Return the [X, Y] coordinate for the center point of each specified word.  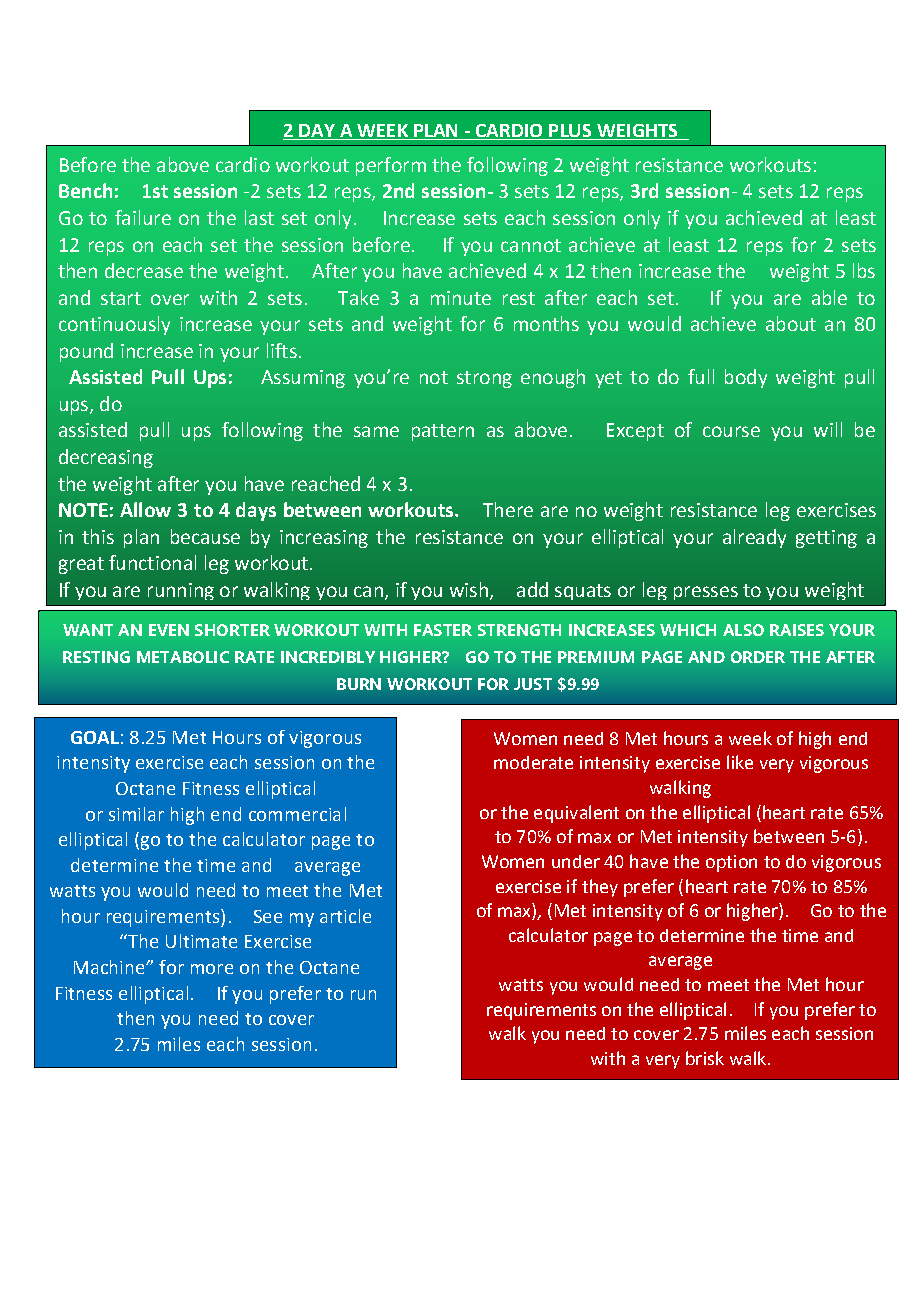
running [181, 591]
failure [143, 217]
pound [86, 352]
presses [706, 593]
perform [391, 166]
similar [136, 814]
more [212, 969]
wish [469, 589]
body [746, 378]
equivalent [576, 814]
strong [484, 379]
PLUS [570, 130]
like [740, 762]
